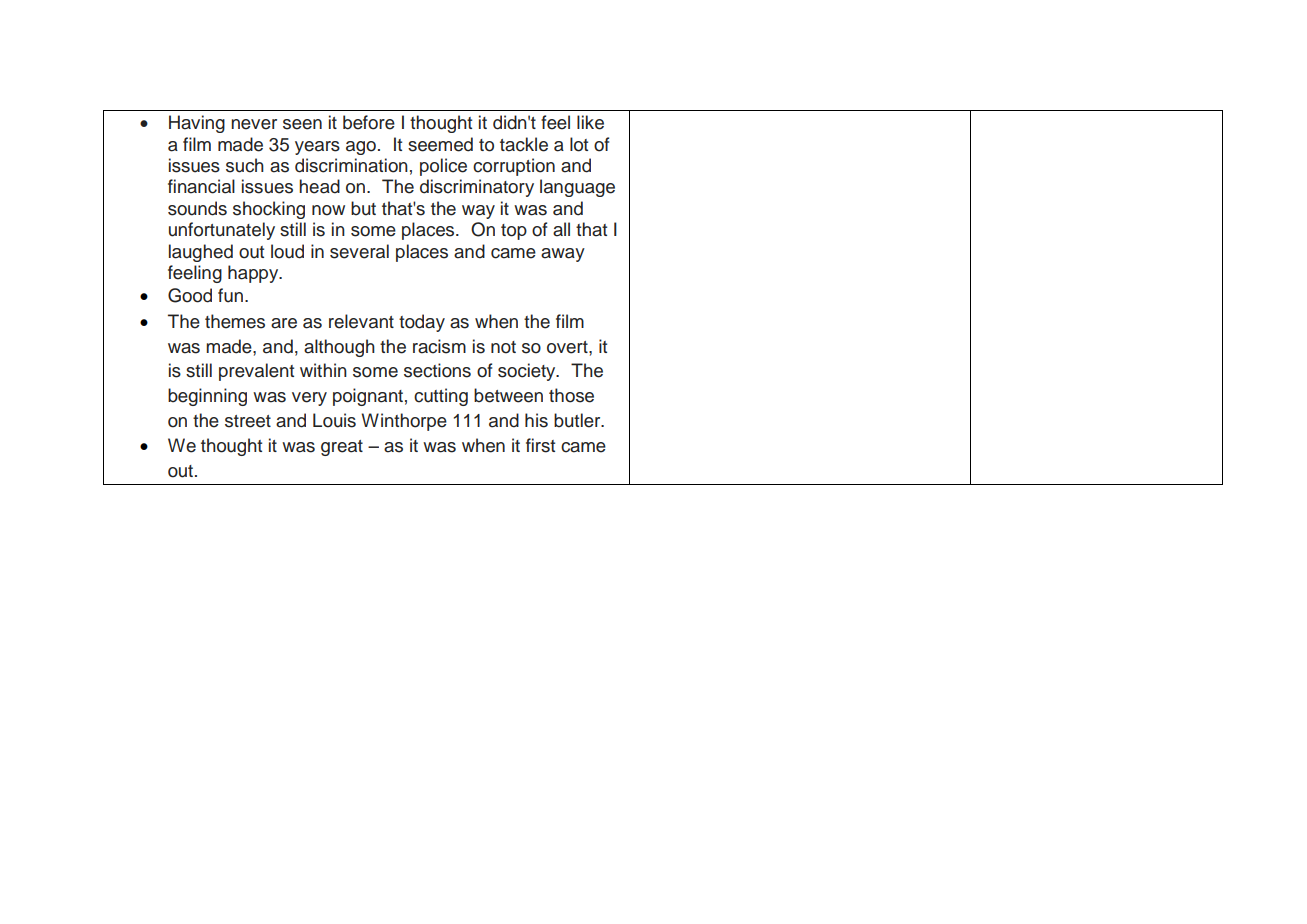 This screenshot has width=1307, height=924. Describe the element at coordinates (256, 372) in the screenshot. I see `prevalent` at that location.
